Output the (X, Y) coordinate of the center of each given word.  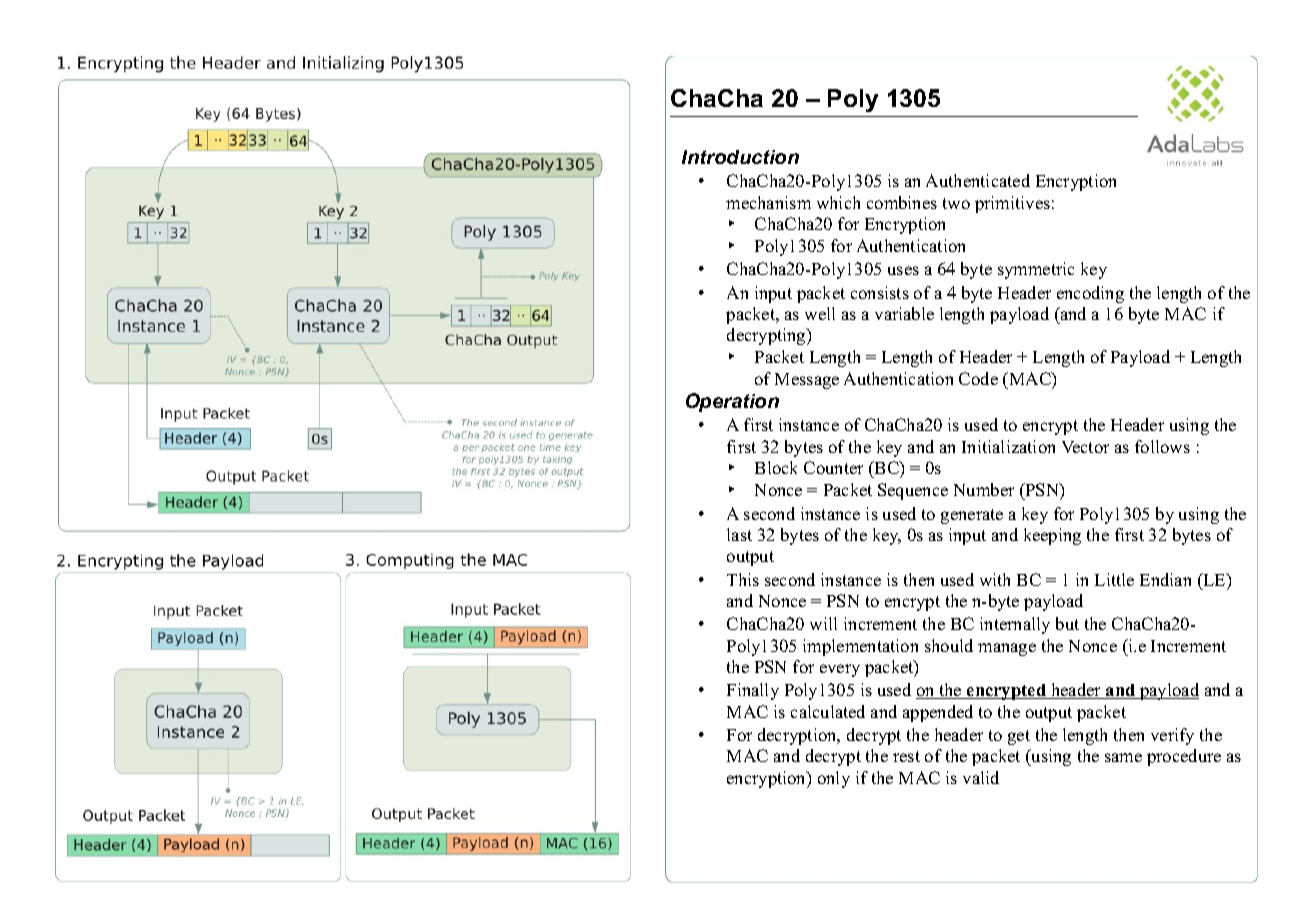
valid (981, 777)
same (1123, 757)
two (956, 203)
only (834, 779)
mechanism (768, 202)
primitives (1012, 204)
